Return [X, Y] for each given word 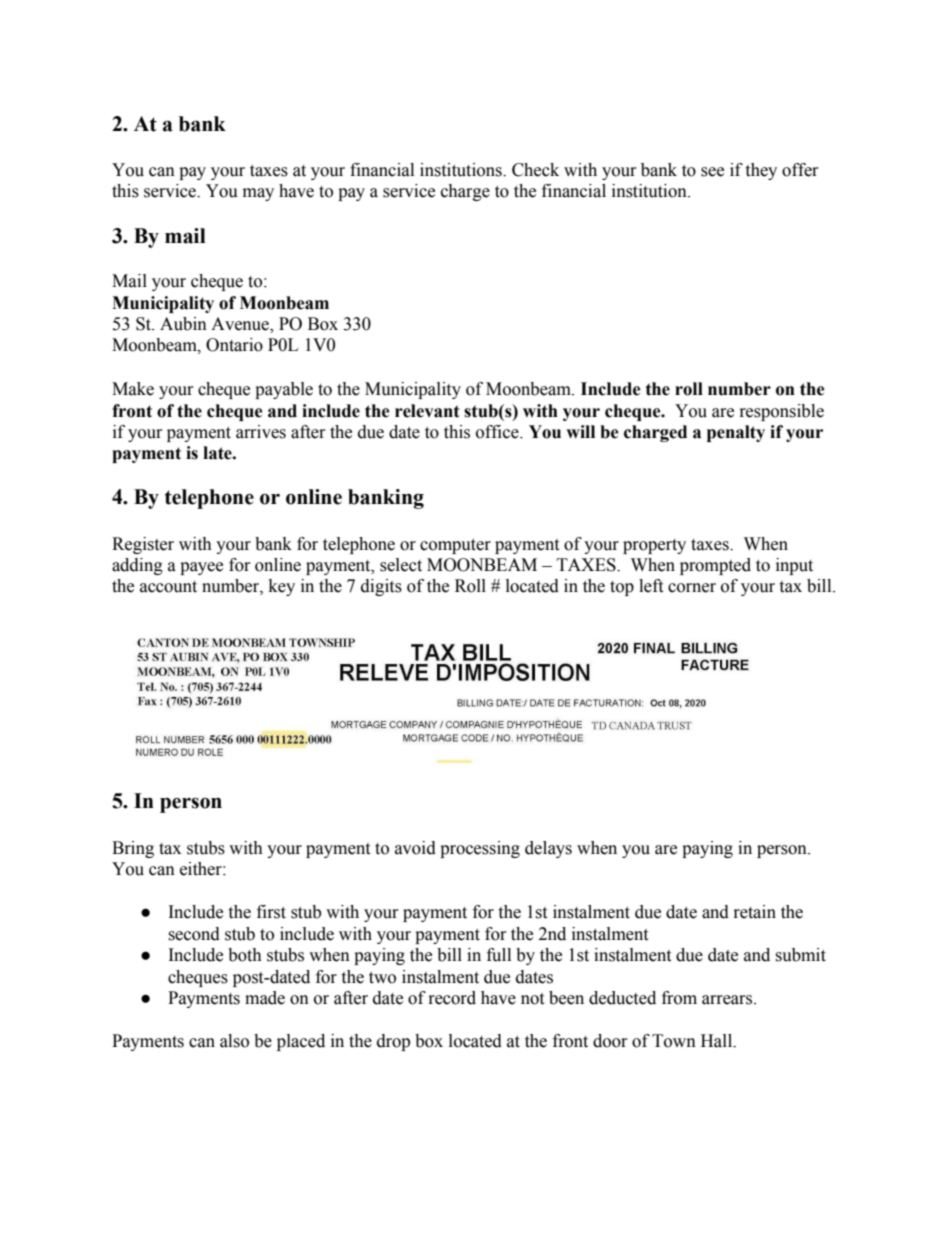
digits [381, 587]
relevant [427, 411]
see [712, 172]
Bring [133, 849]
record [452, 998]
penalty [736, 433]
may [258, 194]
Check [535, 170]
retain [755, 912]
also [234, 1041]
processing [480, 849]
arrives [261, 432]
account [168, 587]
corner [692, 588]
